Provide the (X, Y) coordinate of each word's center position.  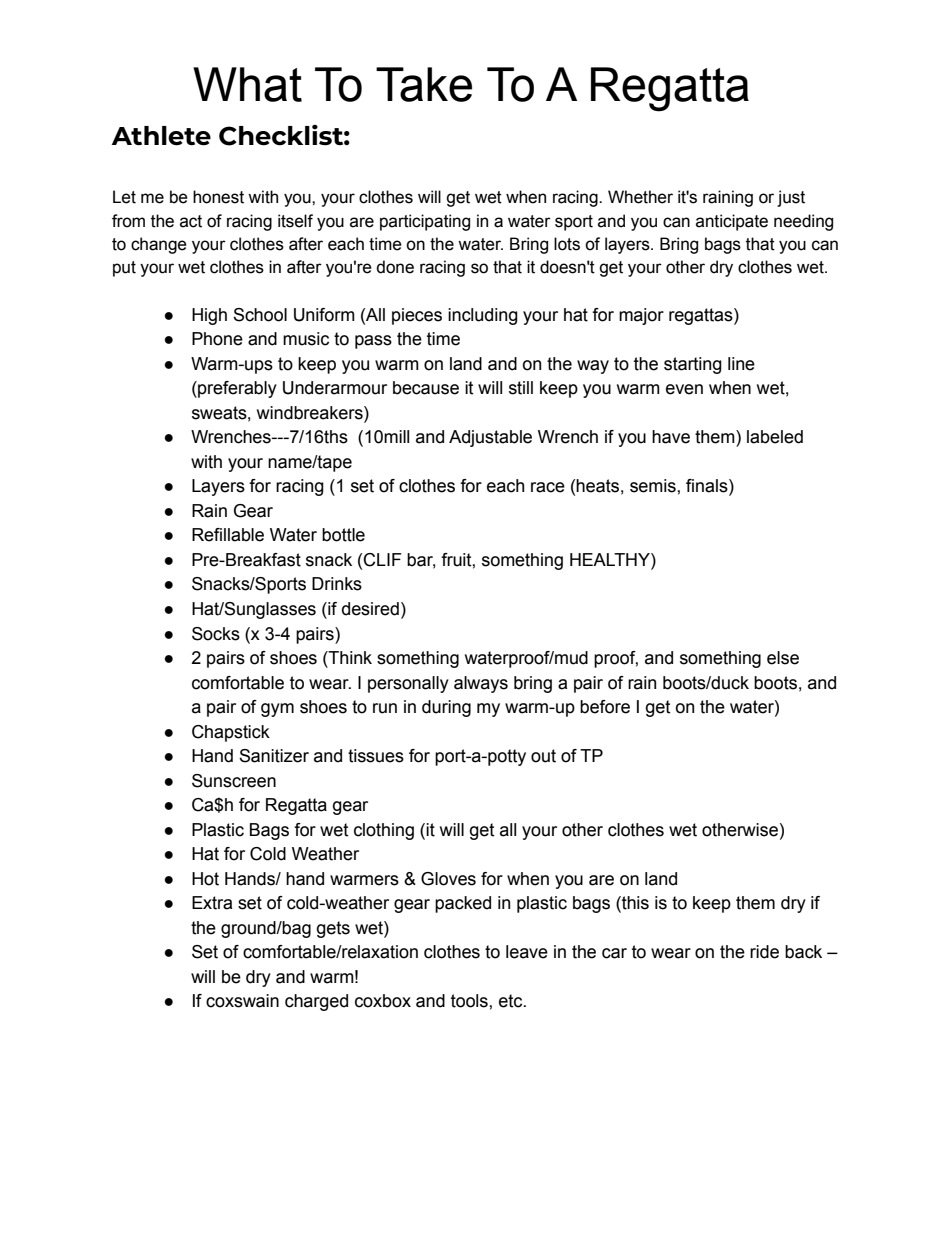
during (446, 708)
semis (654, 486)
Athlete (161, 136)
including (483, 316)
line (741, 364)
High (209, 316)
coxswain (242, 1001)
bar (421, 561)
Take (424, 84)
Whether (640, 197)
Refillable (228, 535)
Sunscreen (234, 781)
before (605, 707)
